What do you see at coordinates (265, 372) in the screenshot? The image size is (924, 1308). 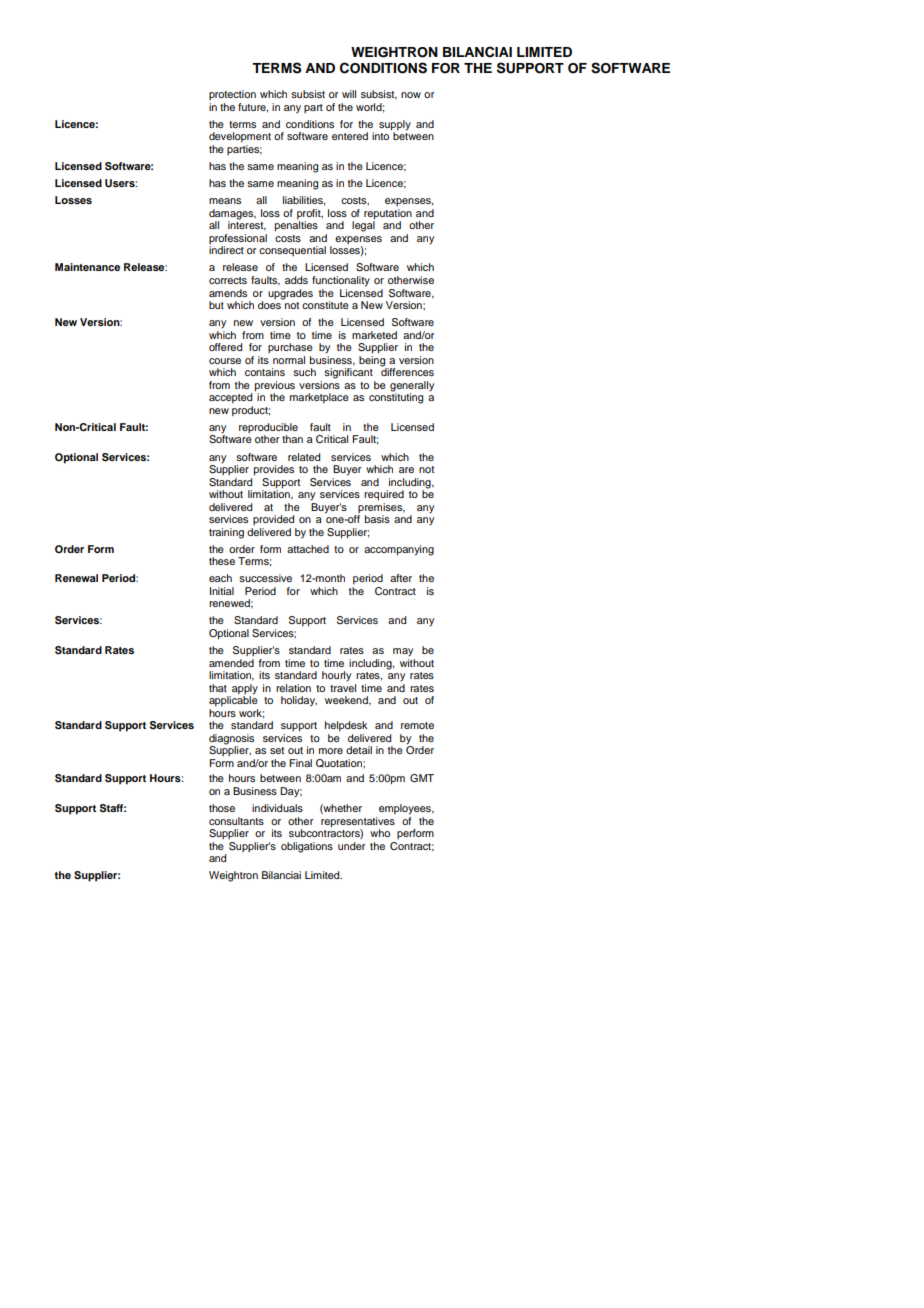 I see `contains` at bounding box center [265, 372].
